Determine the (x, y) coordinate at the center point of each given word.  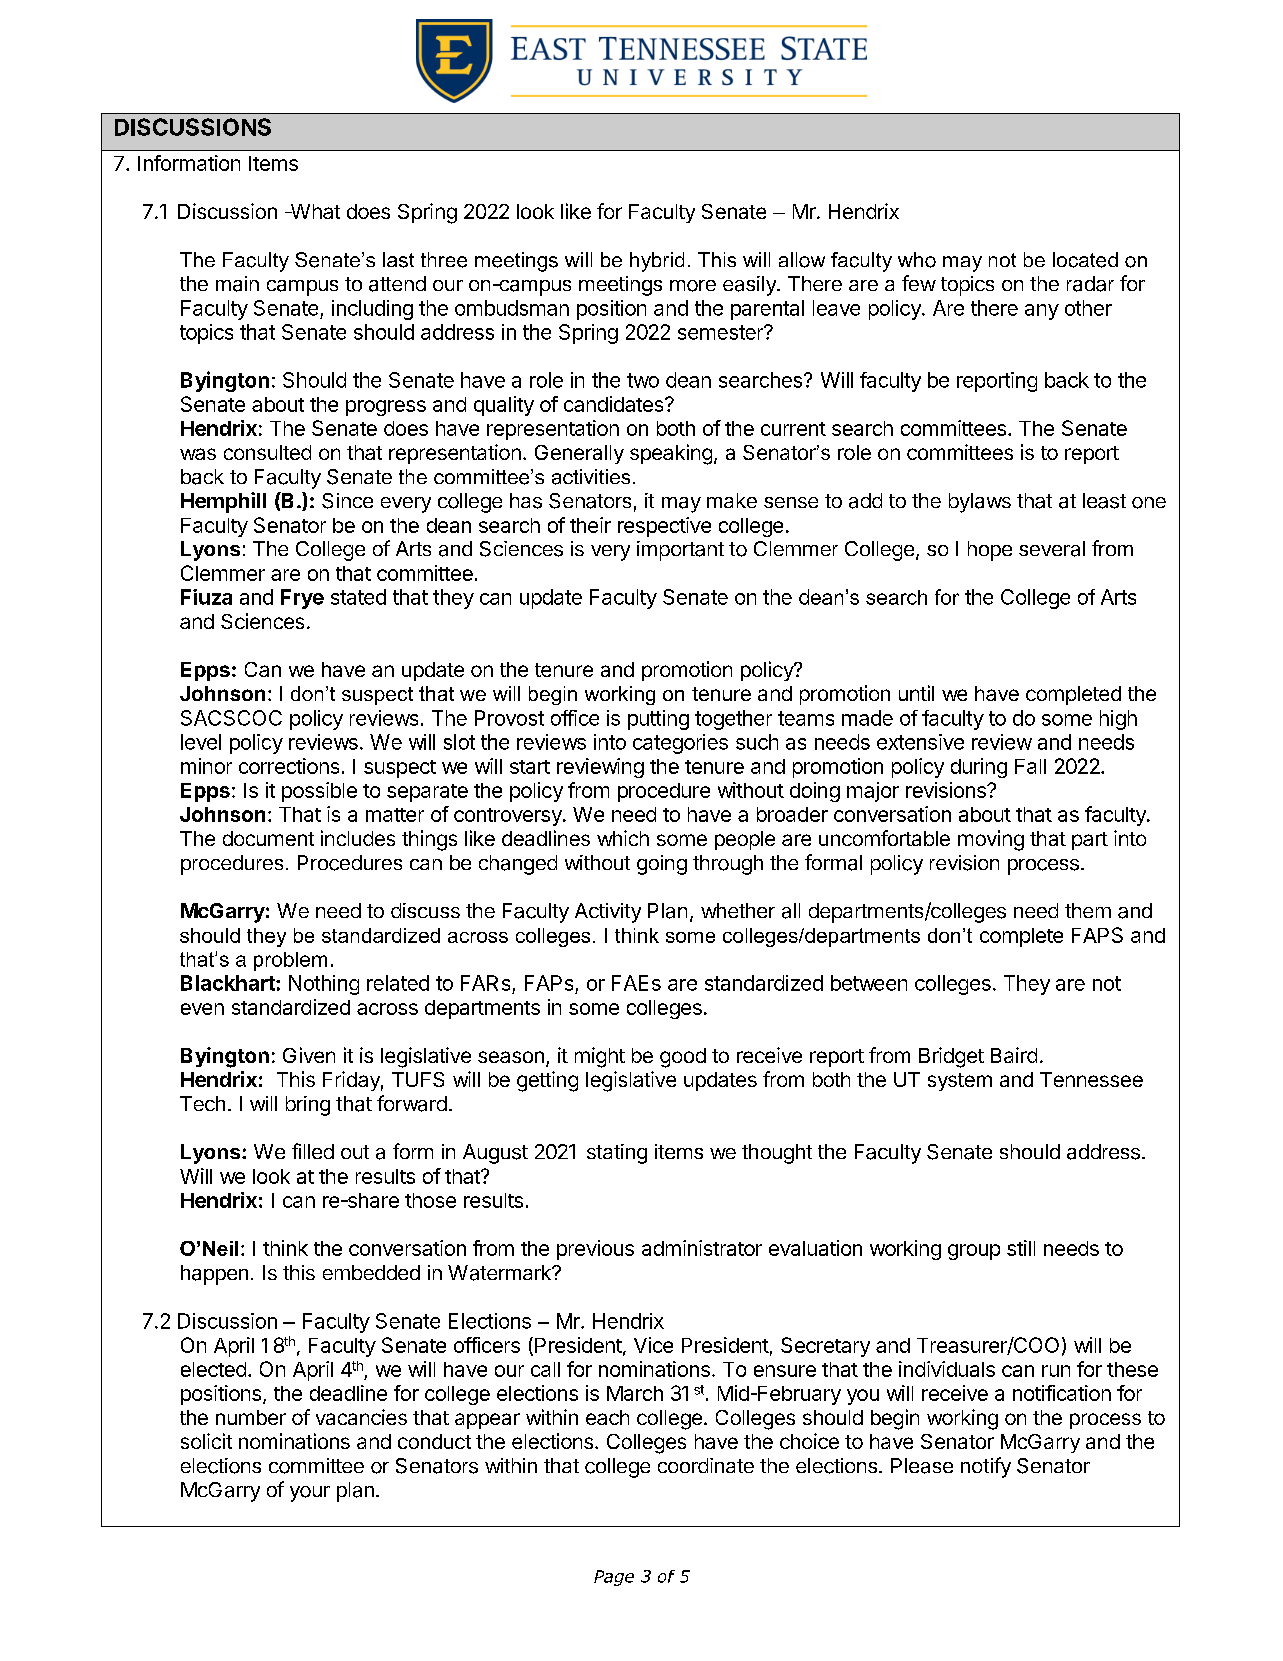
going (662, 865)
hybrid (657, 262)
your (310, 1494)
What (314, 211)
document (268, 838)
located (1085, 260)
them (1088, 910)
